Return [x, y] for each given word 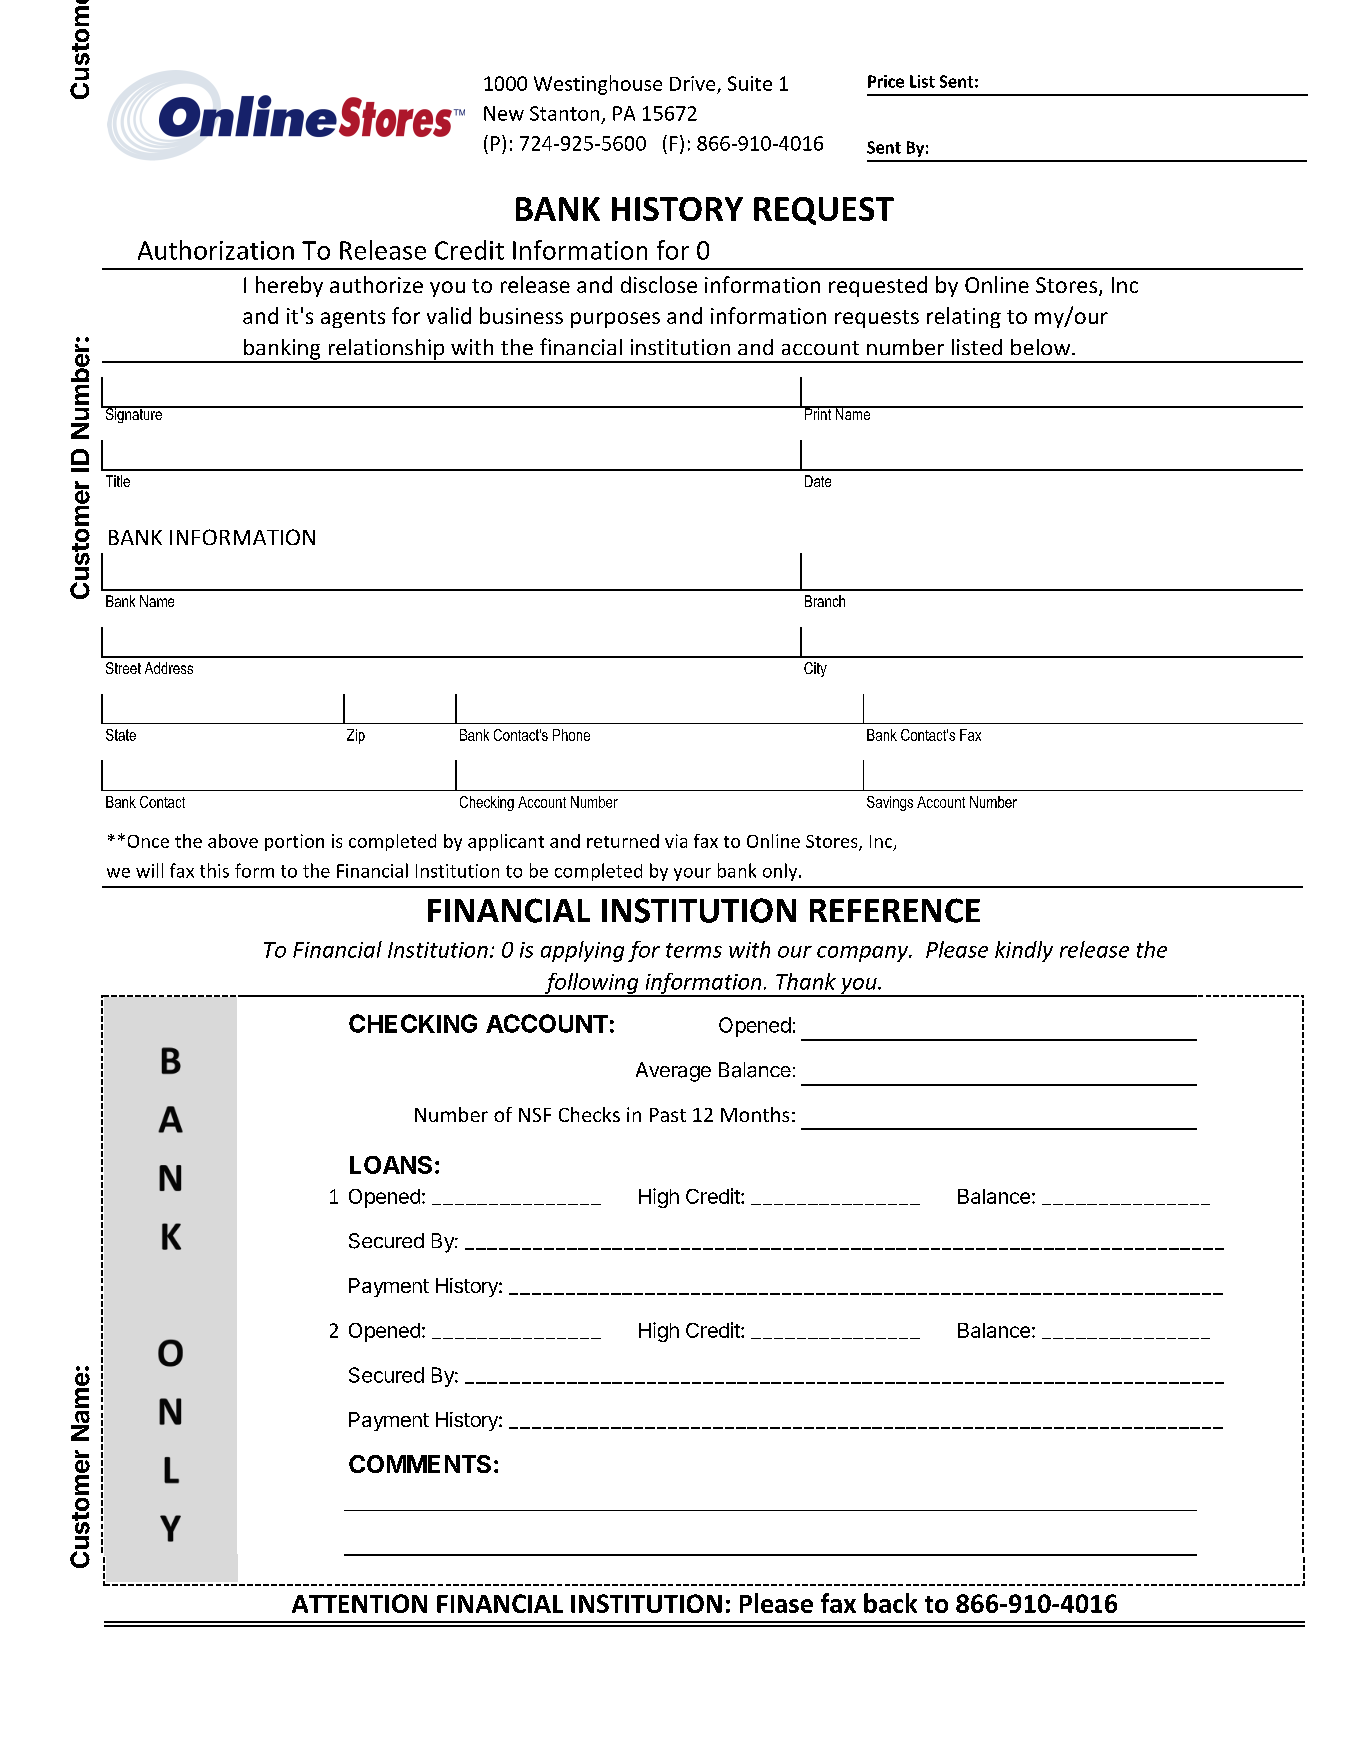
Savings [890, 803]
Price [886, 81]
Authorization [216, 250]
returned [623, 841]
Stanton [564, 113]
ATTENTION [359, 1603]
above [233, 841]
